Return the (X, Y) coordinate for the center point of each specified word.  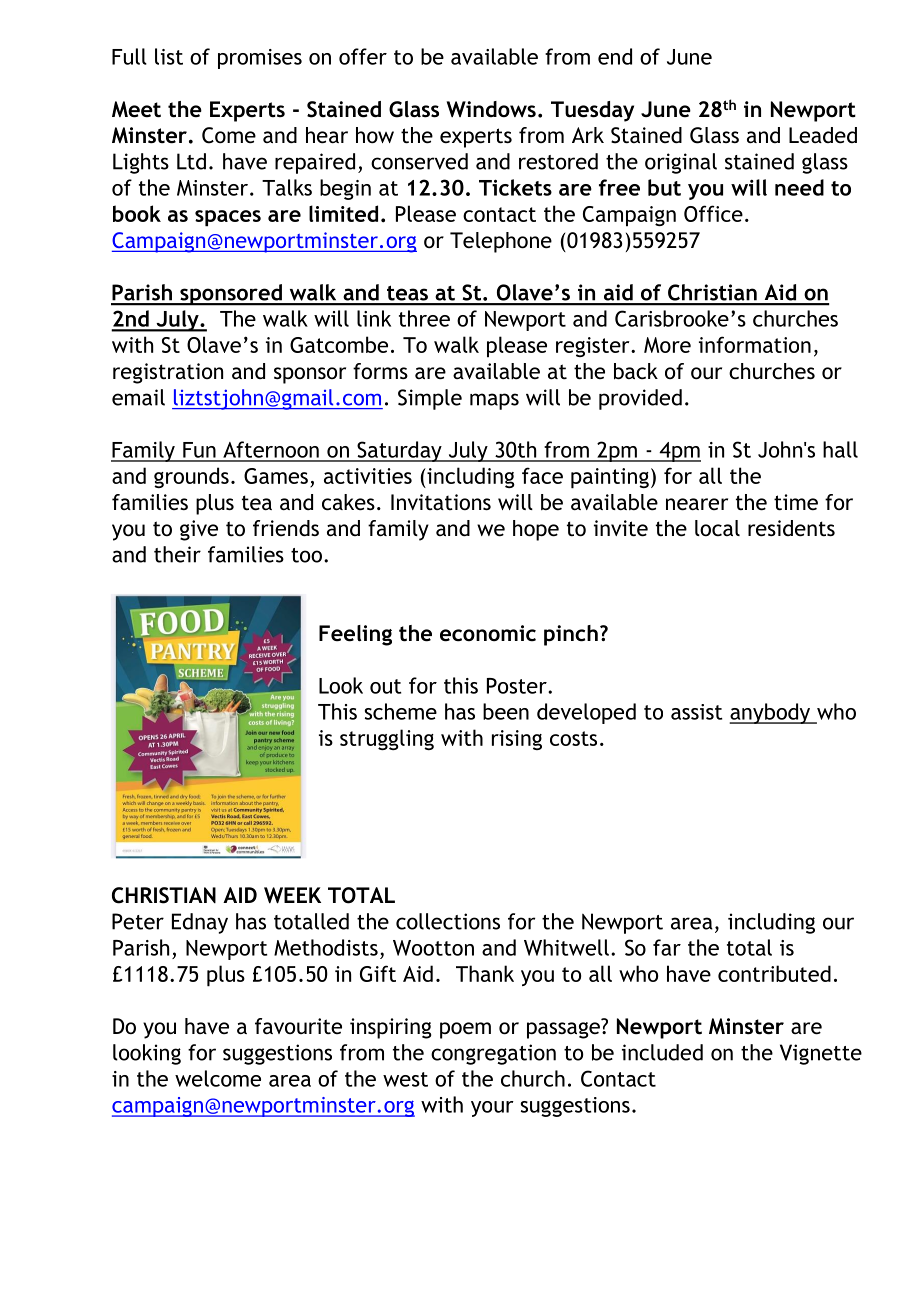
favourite (298, 1026)
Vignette (821, 1054)
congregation (493, 1054)
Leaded (823, 135)
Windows (491, 109)
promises (260, 59)
